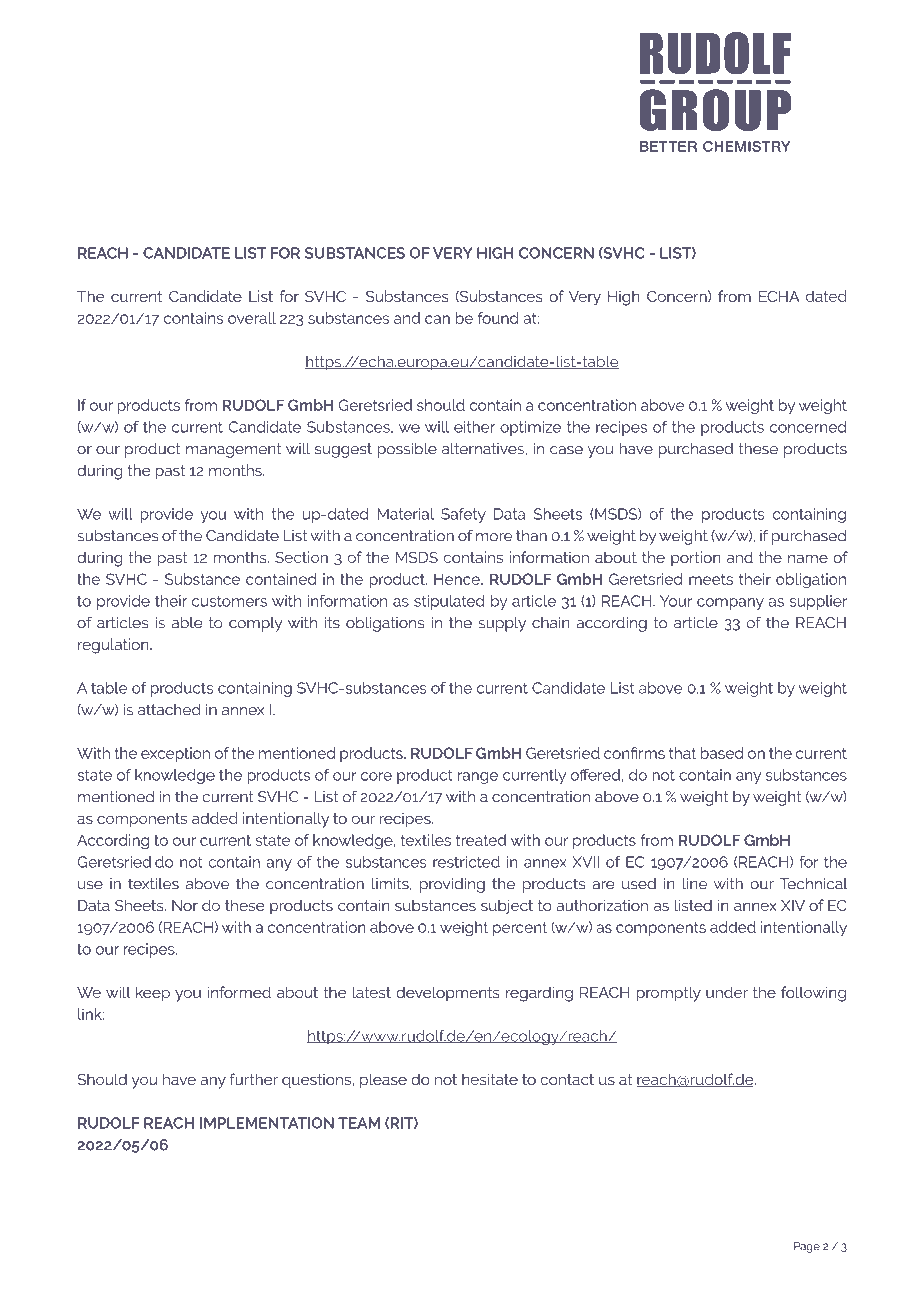  I want to click on exception, so click(175, 754).
